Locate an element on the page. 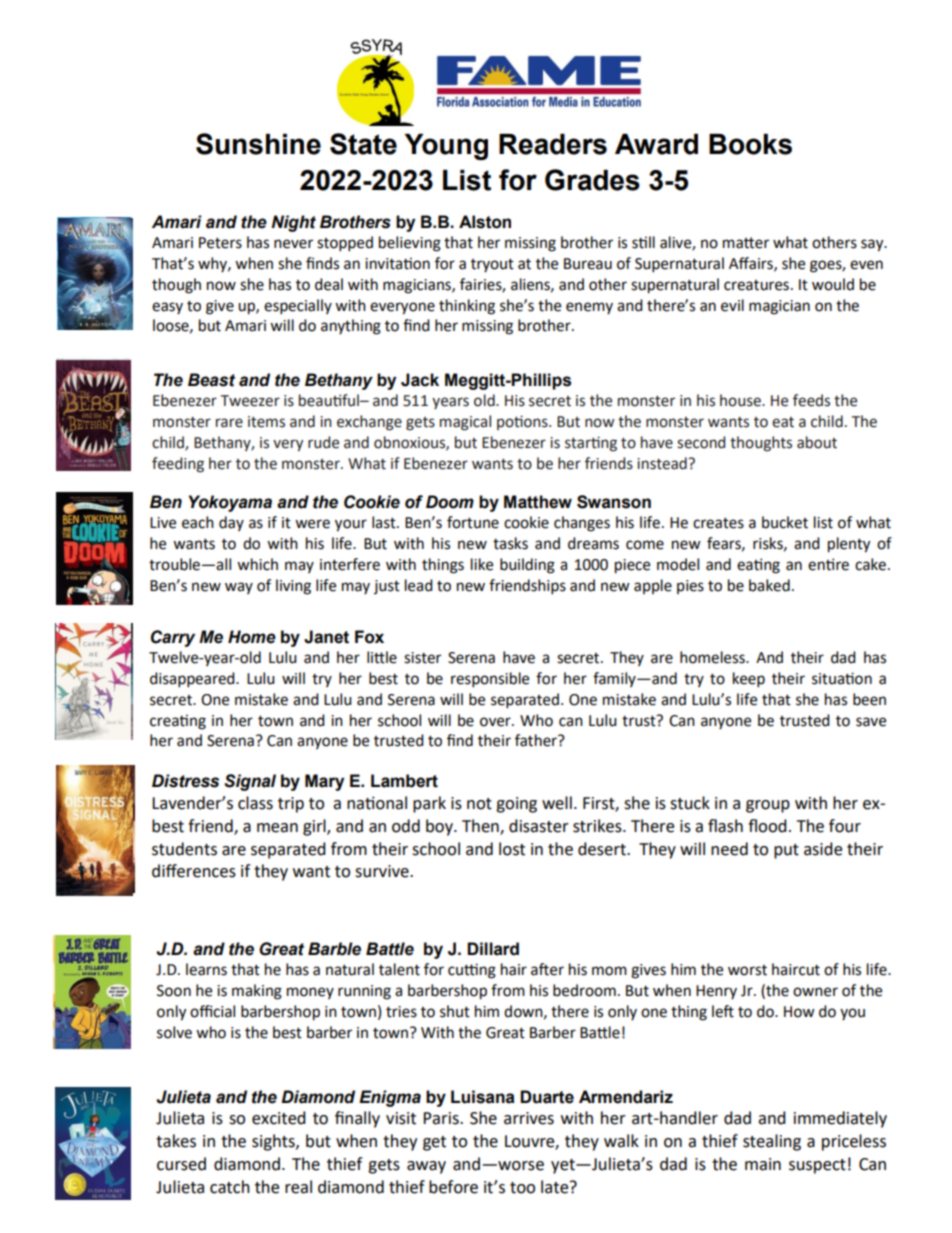  keep is located at coordinates (749, 680).
